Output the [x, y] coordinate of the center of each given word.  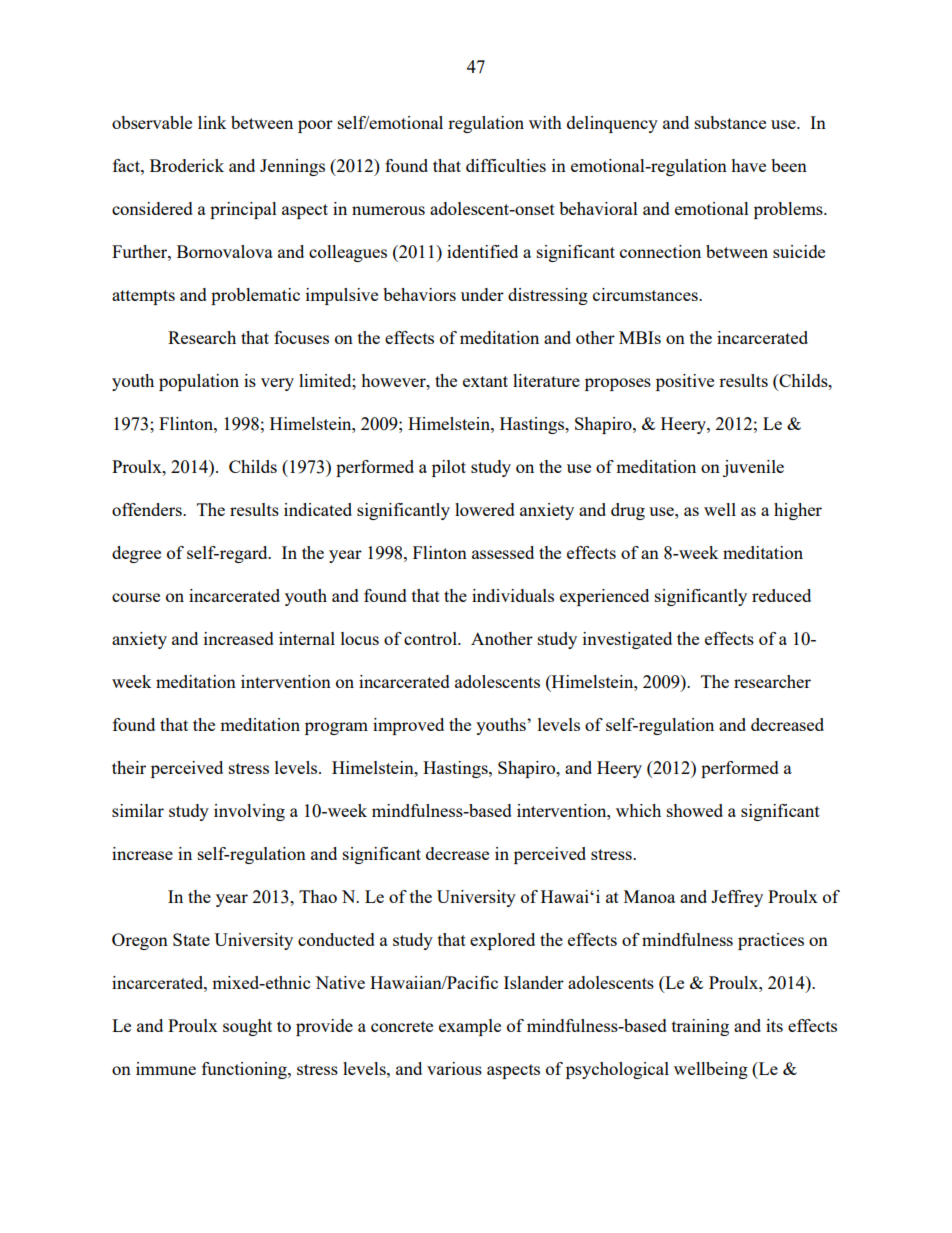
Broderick [187, 165]
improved [408, 726]
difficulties [506, 165]
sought [247, 1027]
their [129, 767]
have [748, 165]
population [199, 382]
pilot [449, 468]
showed [695, 810]
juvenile [753, 468]
